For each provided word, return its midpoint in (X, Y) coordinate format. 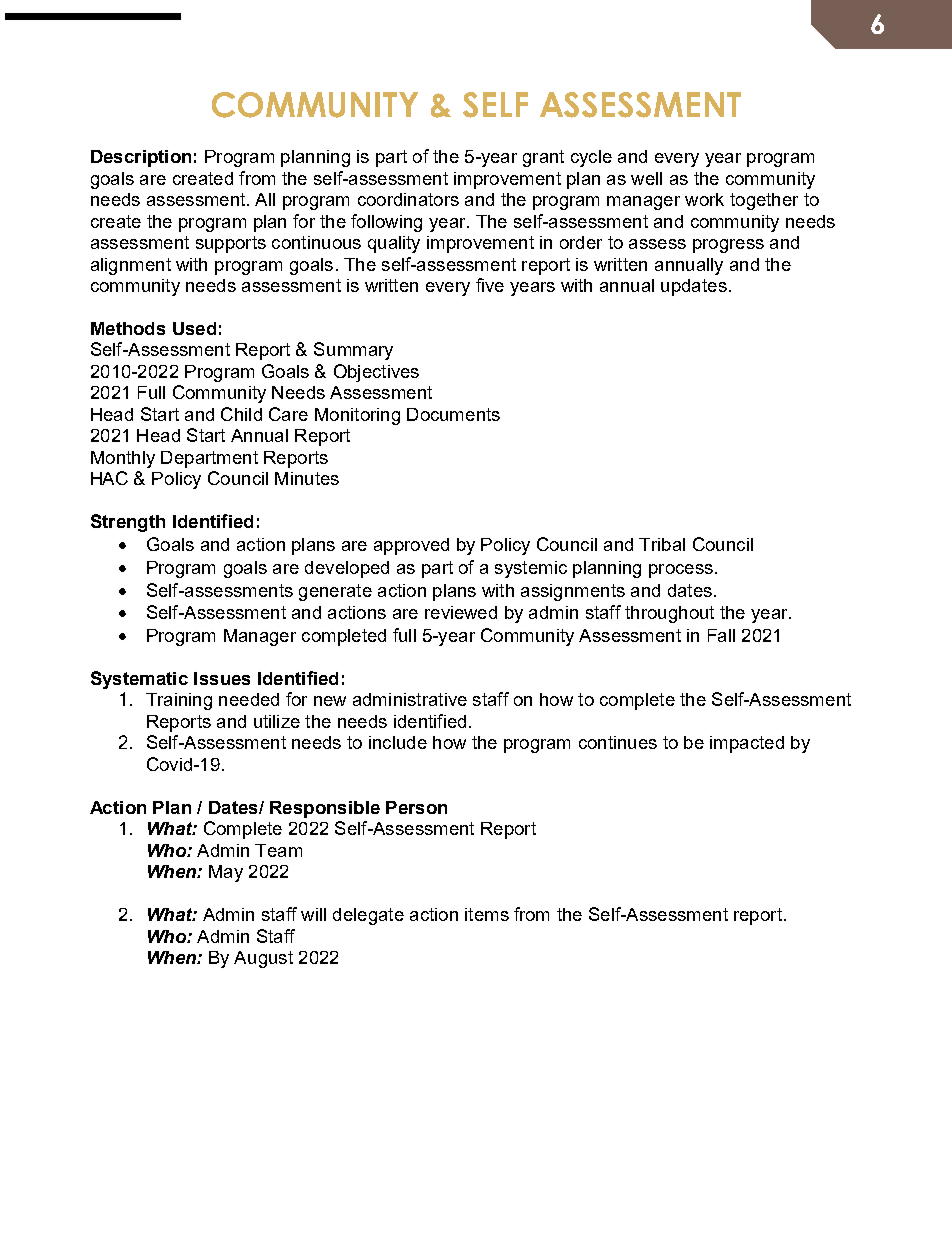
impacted (747, 744)
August (263, 959)
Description (141, 158)
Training (179, 701)
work (704, 199)
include (398, 742)
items (487, 914)
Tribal (662, 544)
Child (241, 414)
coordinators (408, 199)
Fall (721, 635)
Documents (453, 414)
